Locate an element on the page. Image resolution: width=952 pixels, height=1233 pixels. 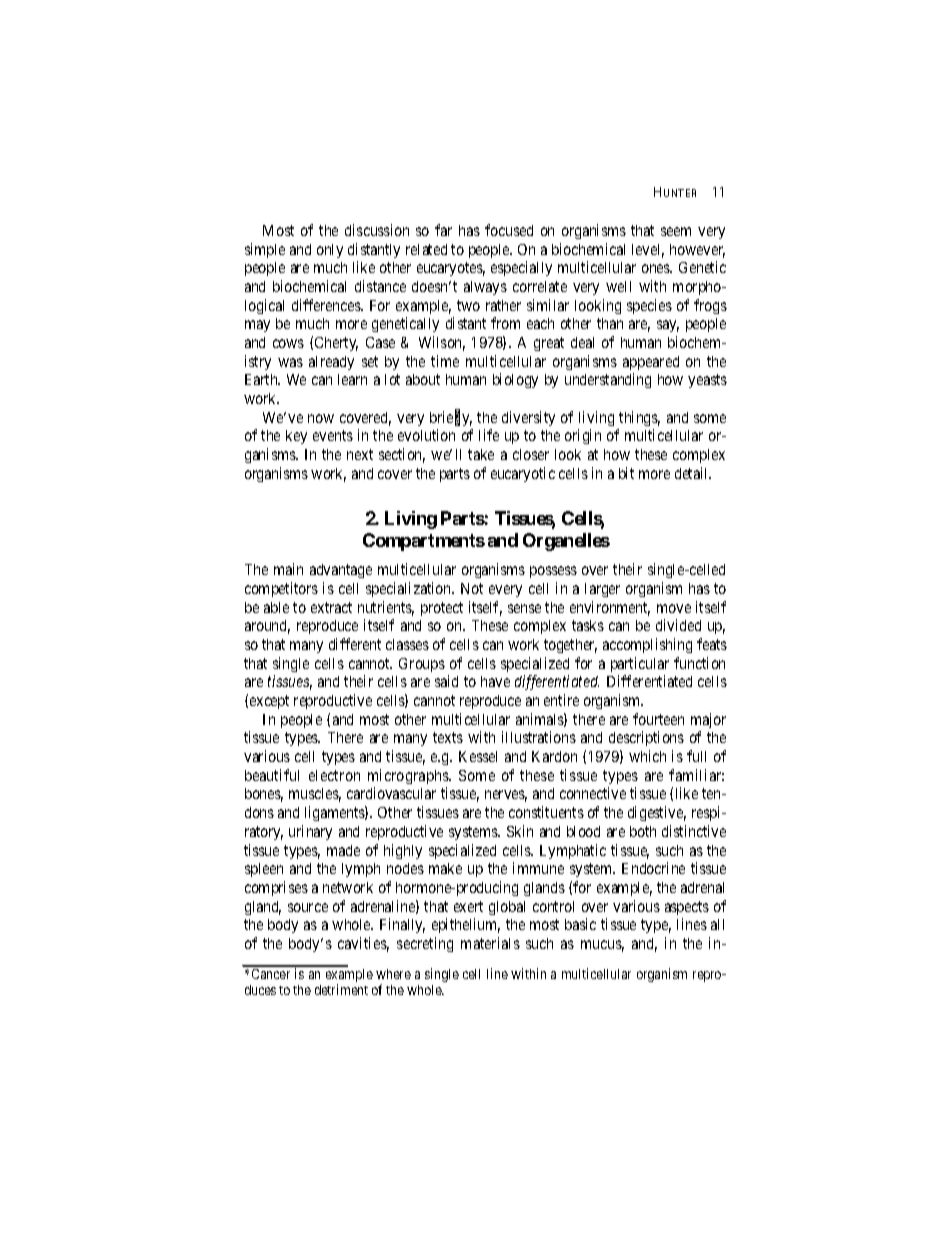
detriment is located at coordinates (341, 989).
